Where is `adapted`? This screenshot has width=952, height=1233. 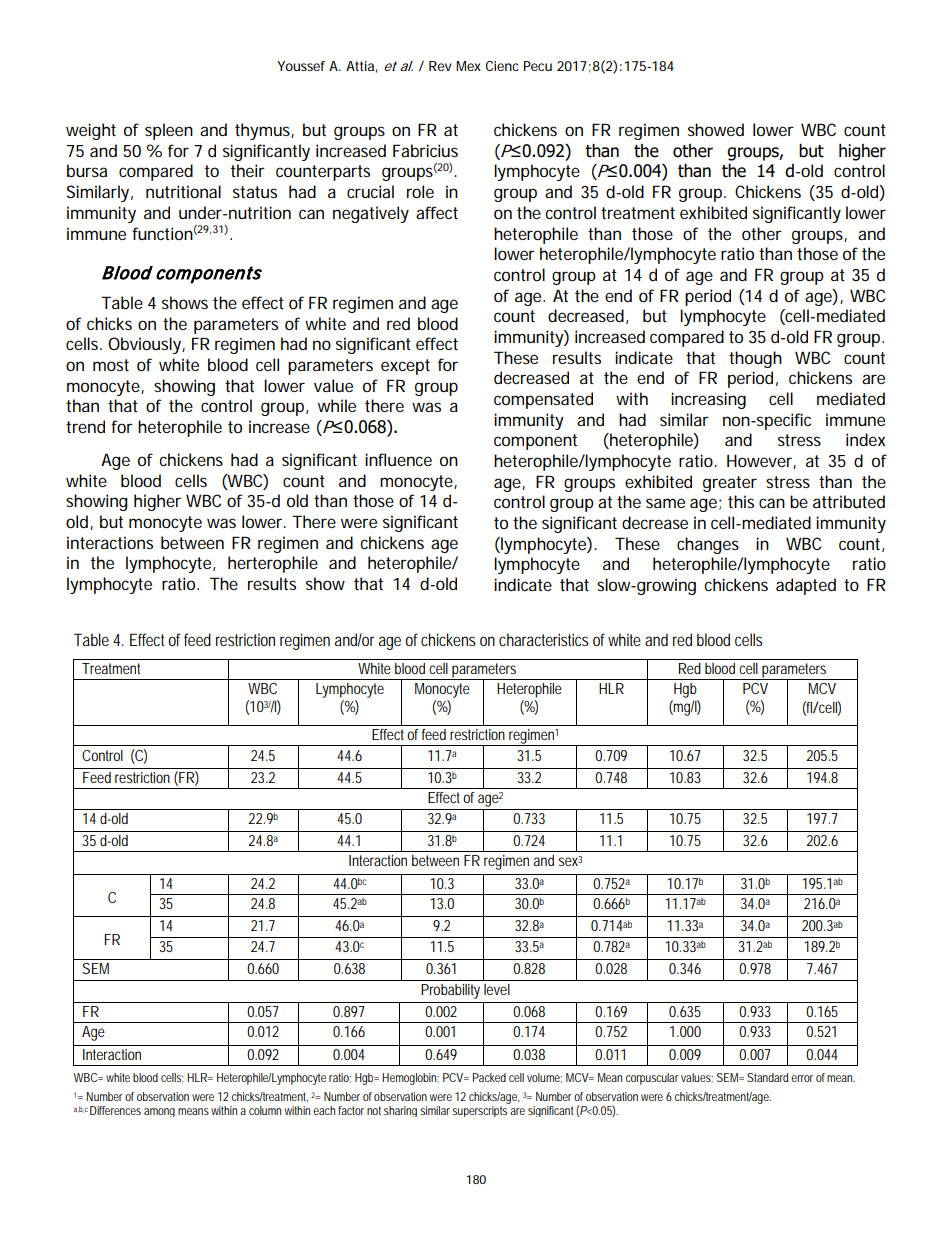 adapted is located at coordinates (806, 586).
